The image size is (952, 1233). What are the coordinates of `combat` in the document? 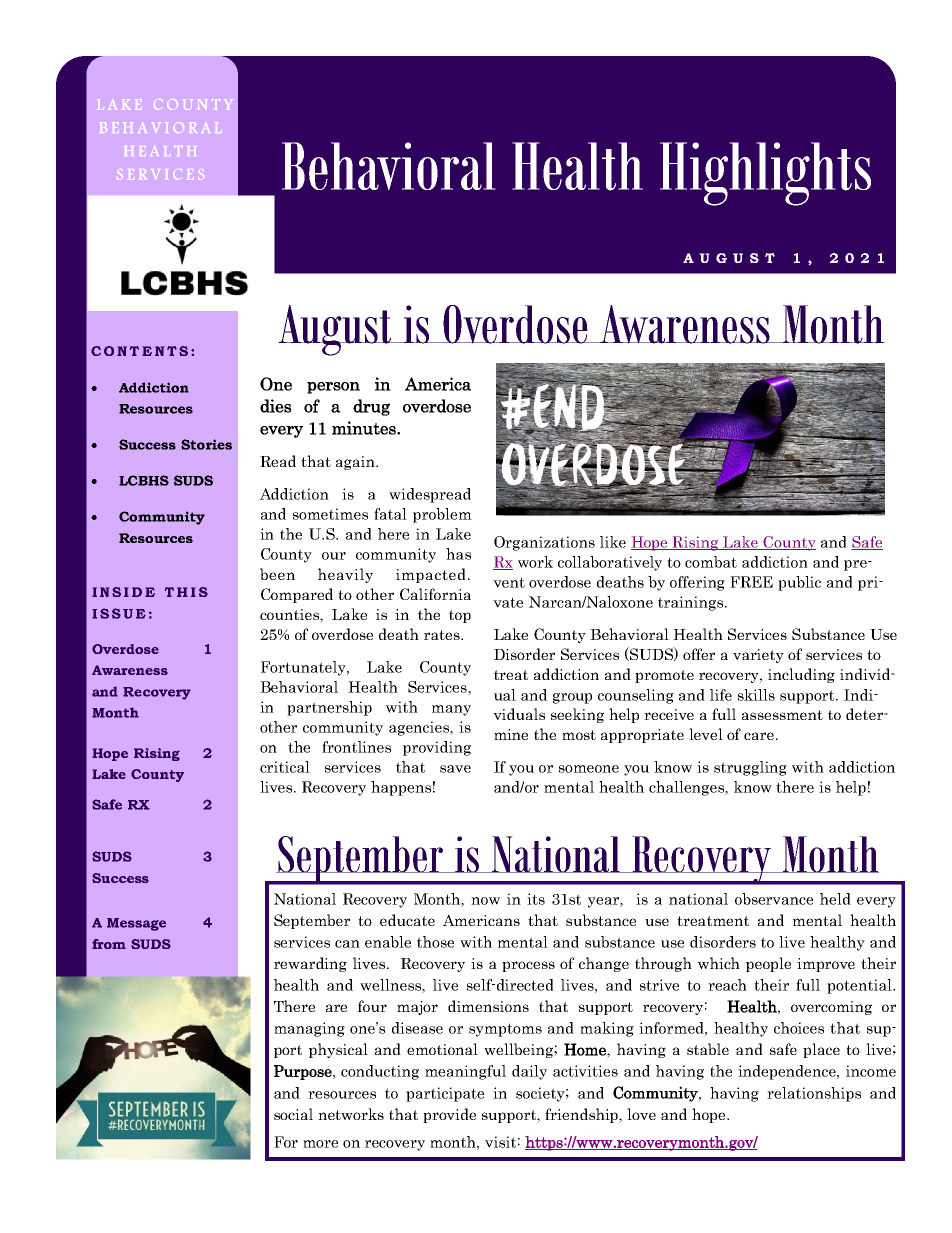 It's located at (711, 562).
